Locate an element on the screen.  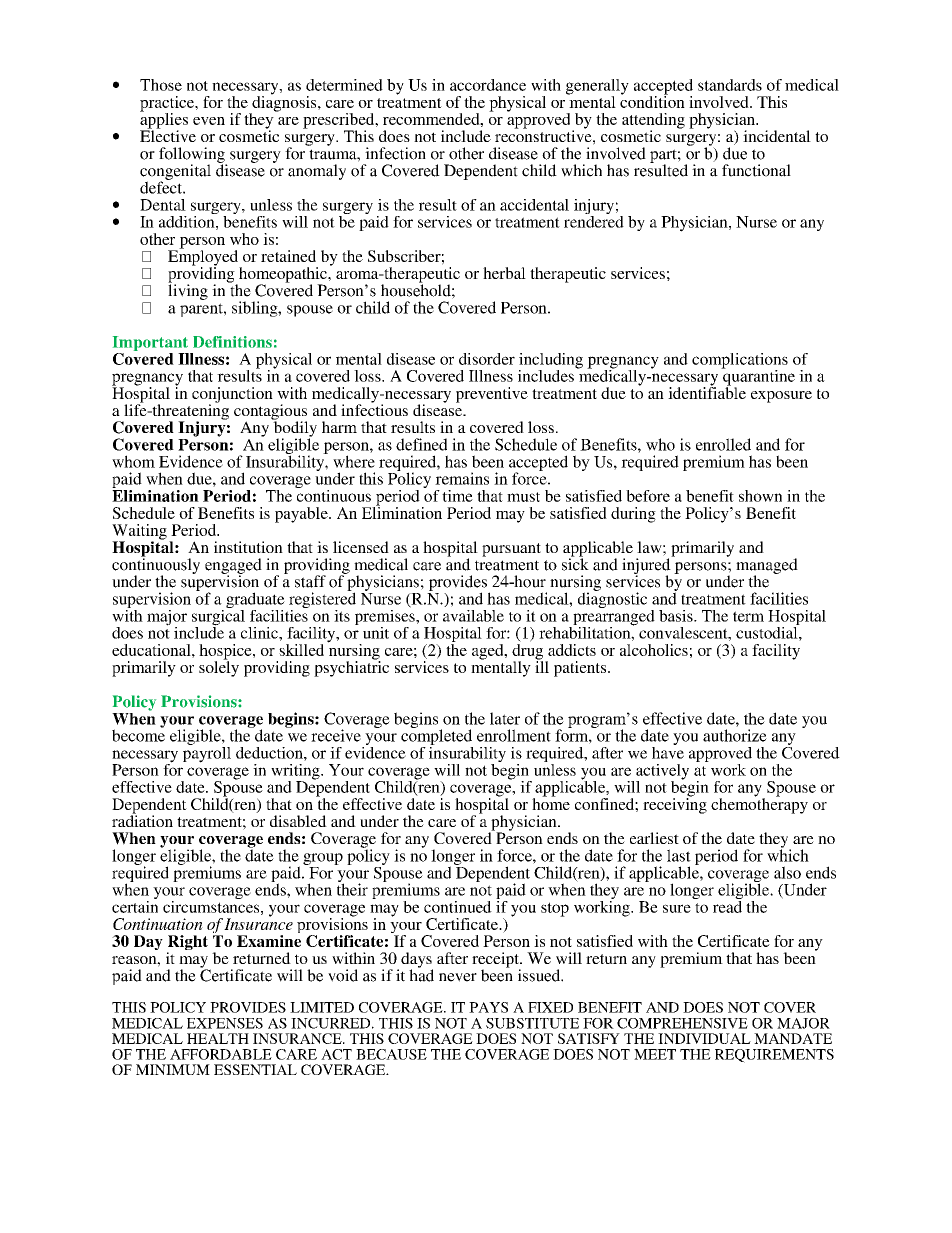
disorder is located at coordinates (487, 359).
